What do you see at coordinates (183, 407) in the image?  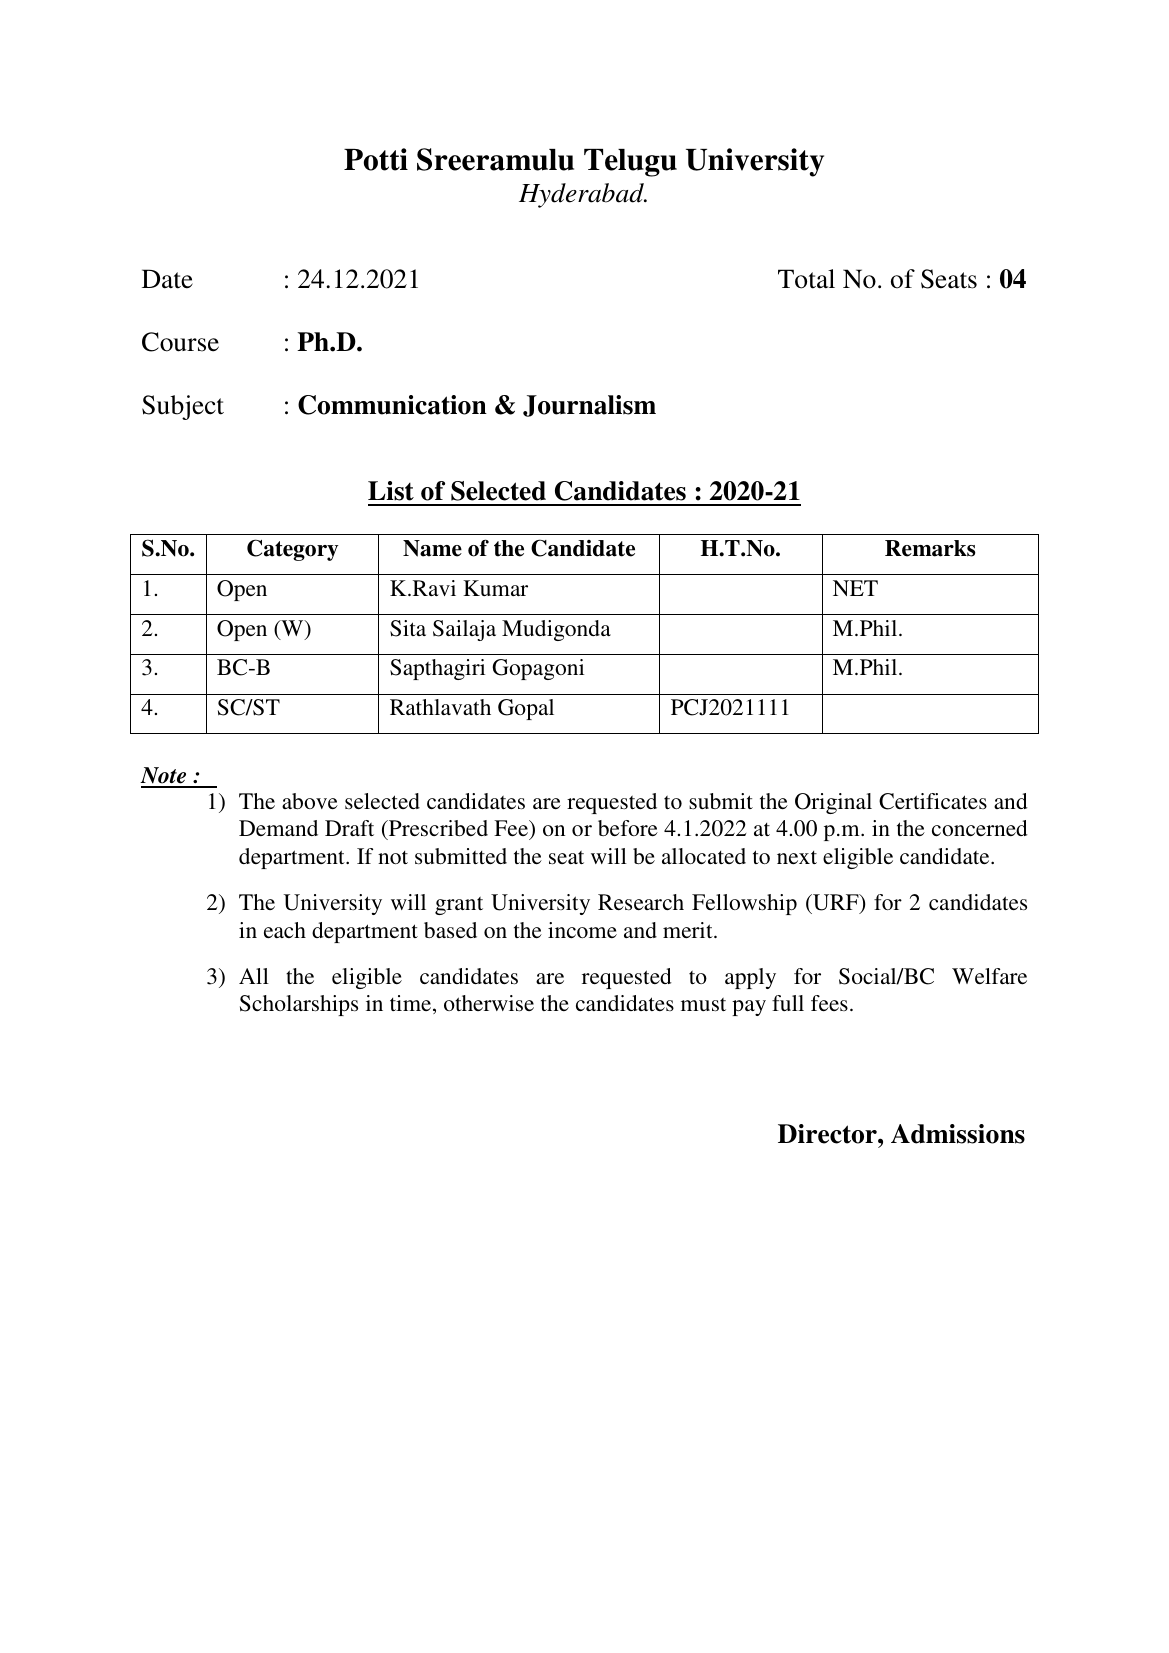 I see `Subject` at bounding box center [183, 407].
